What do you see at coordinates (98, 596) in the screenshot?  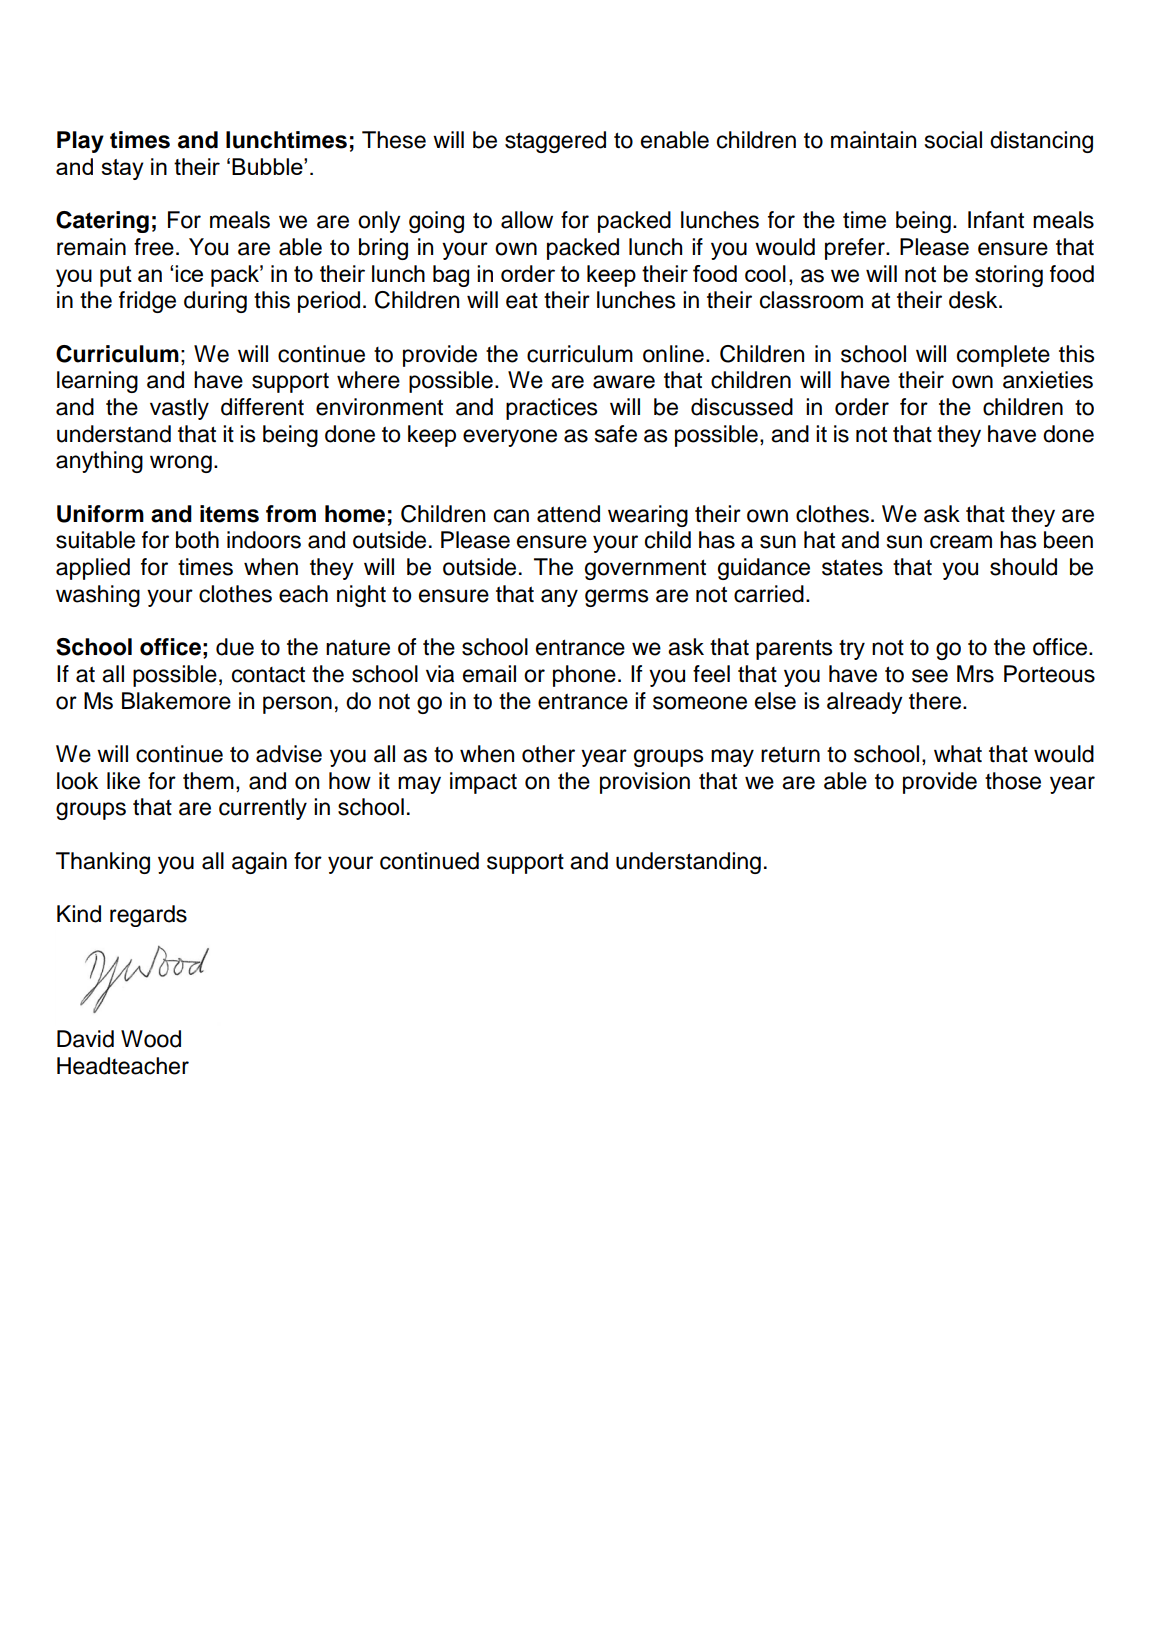 I see `washing` at bounding box center [98, 596].
